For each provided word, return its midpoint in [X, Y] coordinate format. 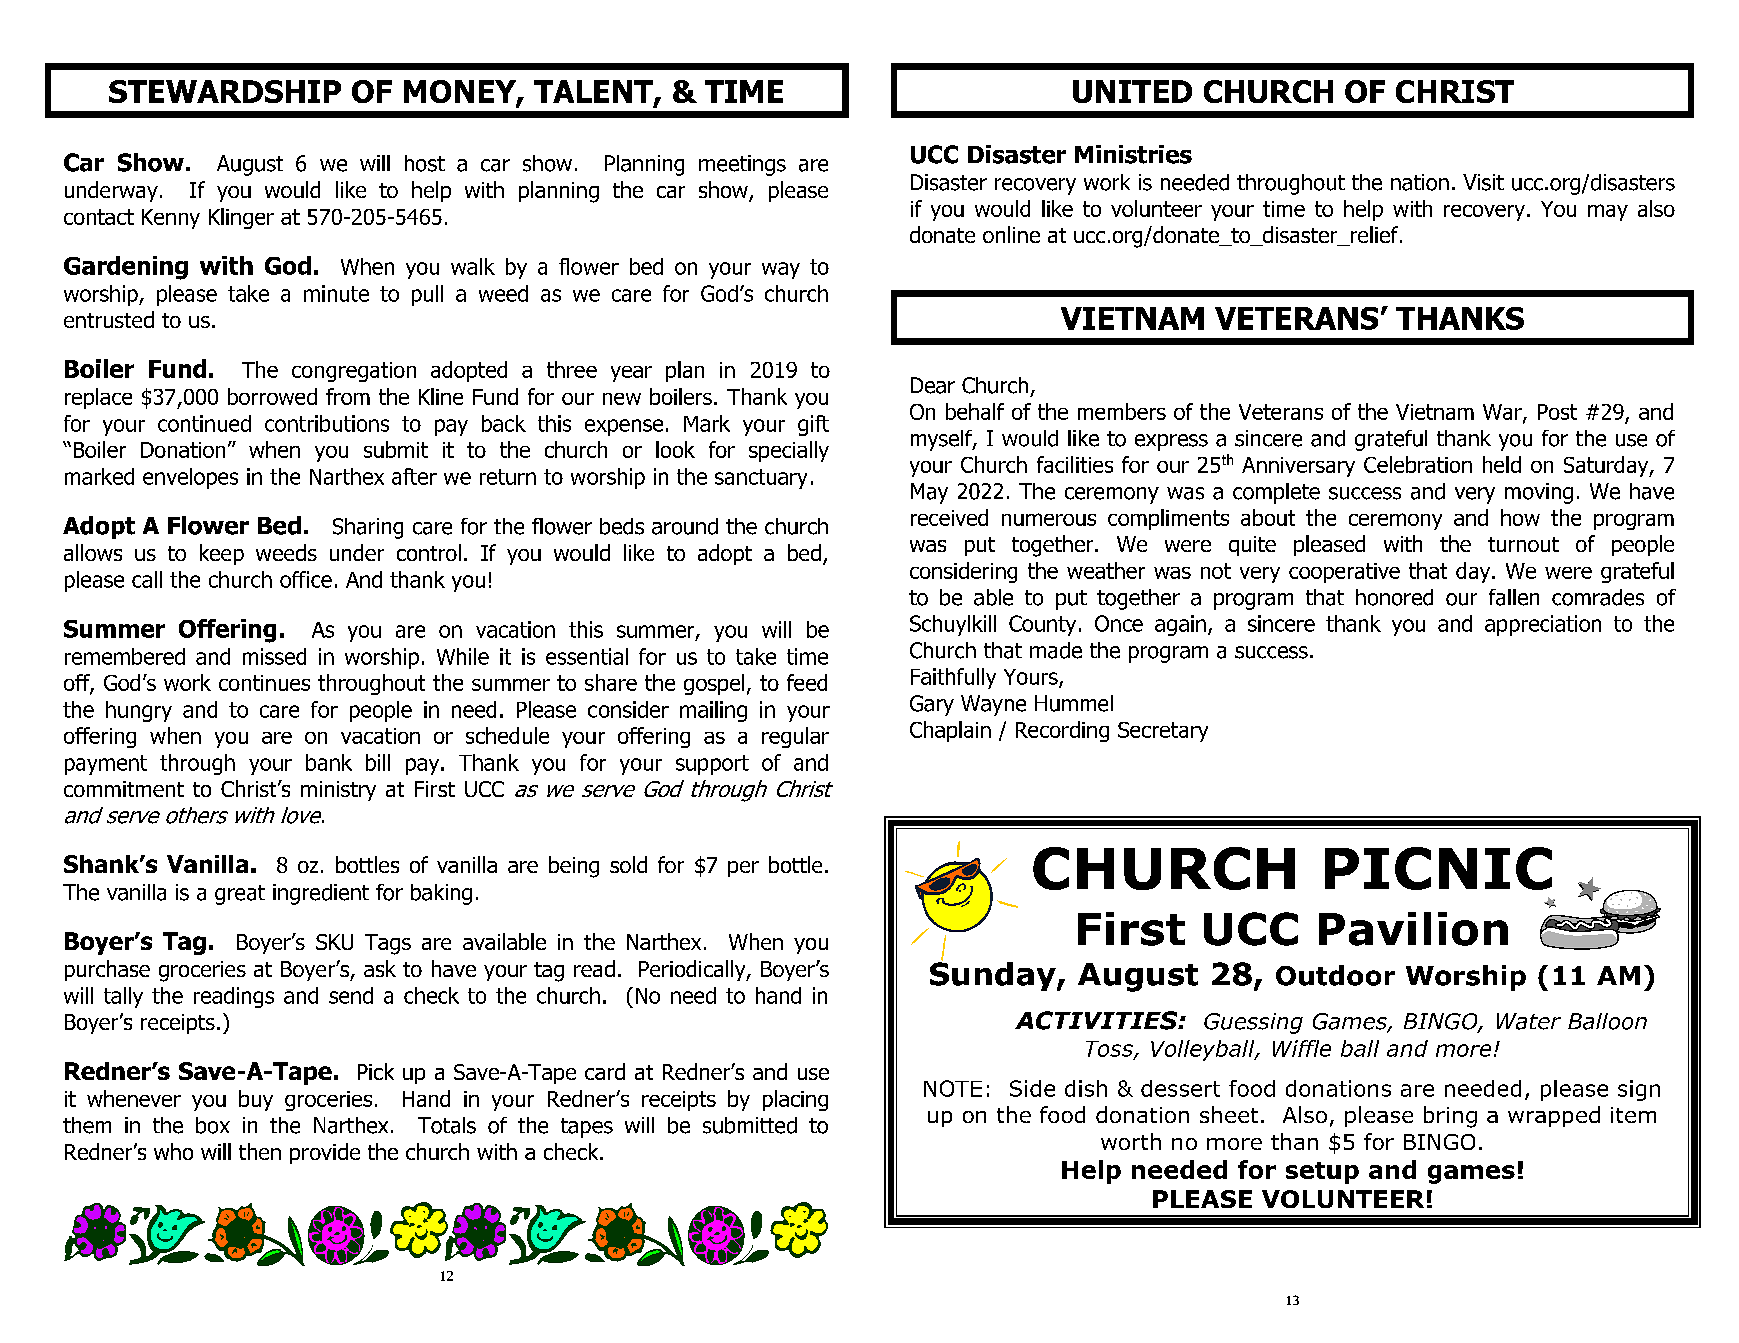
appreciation [1543, 625]
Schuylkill [953, 625]
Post [1557, 412]
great [240, 895]
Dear [933, 385]
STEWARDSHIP [225, 91]
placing [795, 1100]
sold [628, 864]
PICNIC [1438, 868]
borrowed [272, 396]
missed [274, 656]
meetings [742, 165]
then [260, 1151]
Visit [1483, 182]
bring [1450, 1117]
